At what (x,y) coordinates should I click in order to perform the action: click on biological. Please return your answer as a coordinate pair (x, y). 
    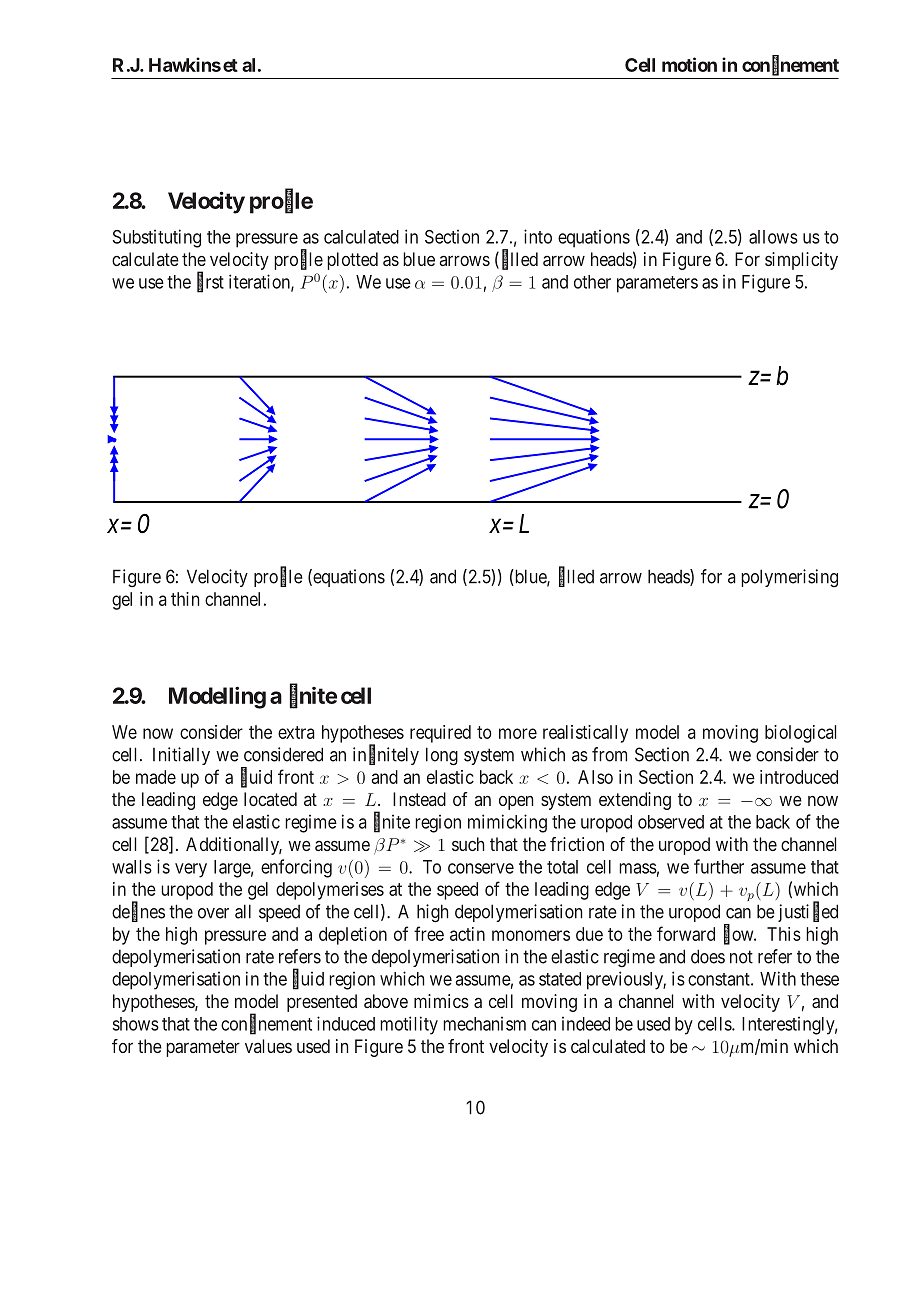
    Looking at the image, I should click on (800, 734).
